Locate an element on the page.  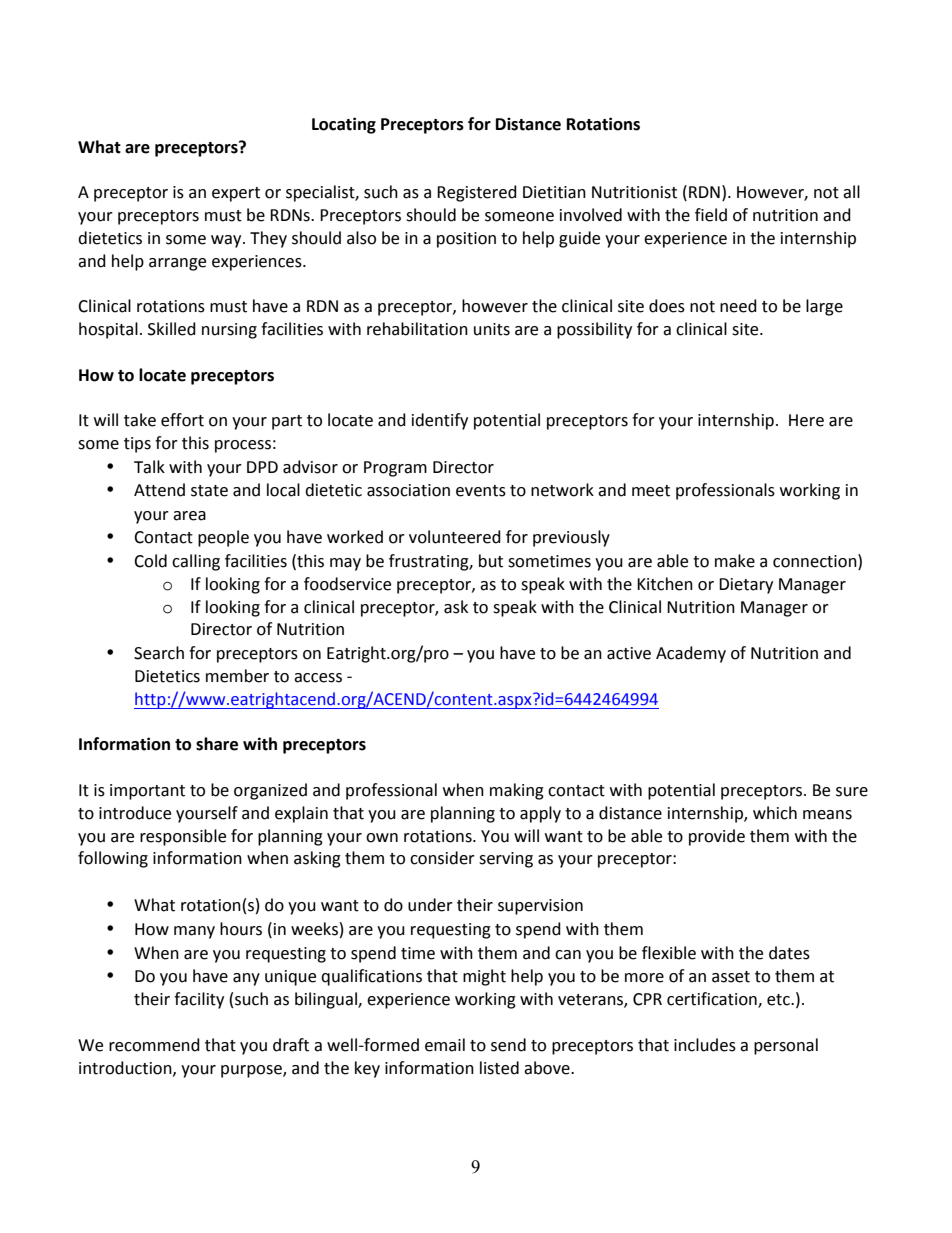
but is located at coordinates (491, 561).
